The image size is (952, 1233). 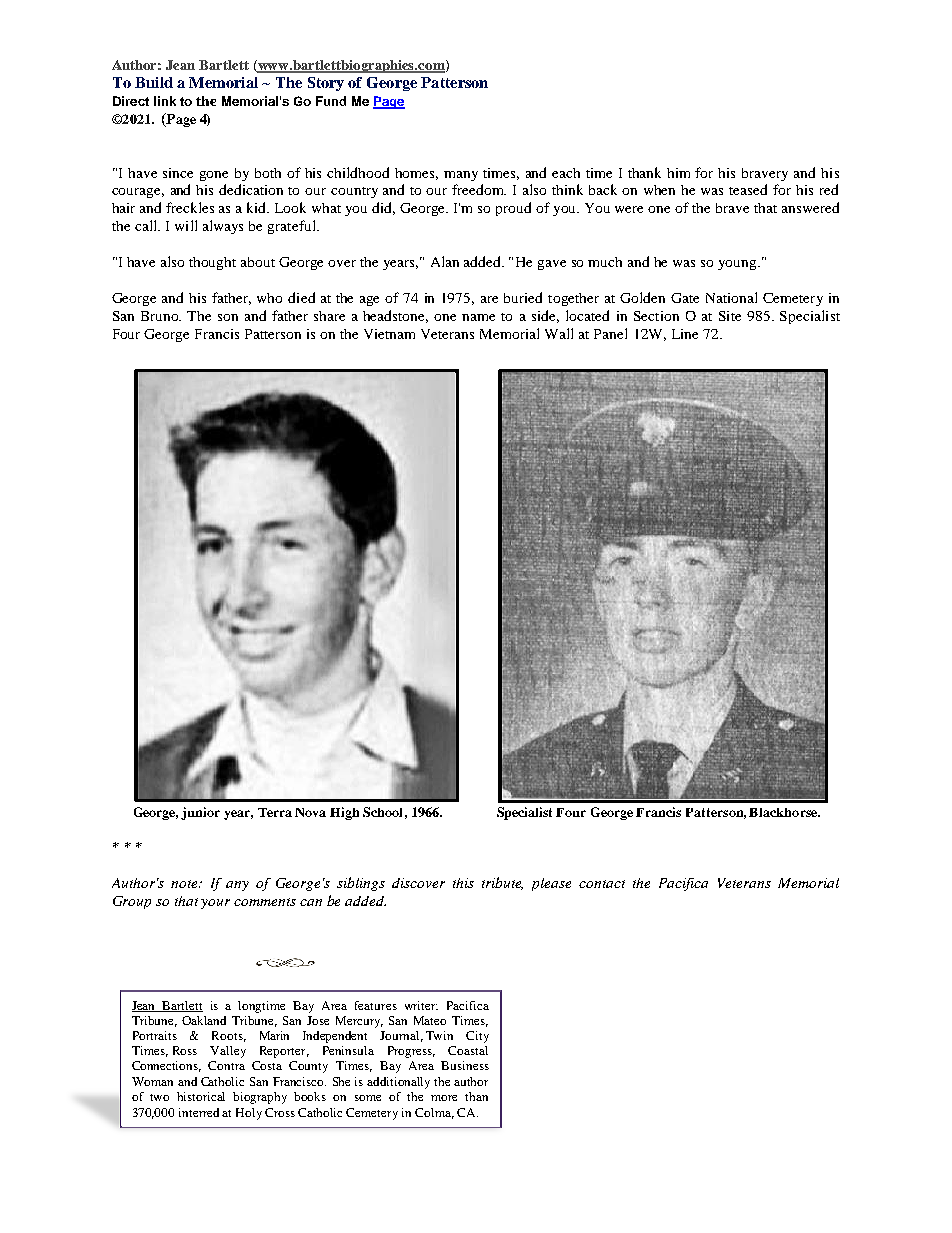 I want to click on link, so click(x=165, y=101).
